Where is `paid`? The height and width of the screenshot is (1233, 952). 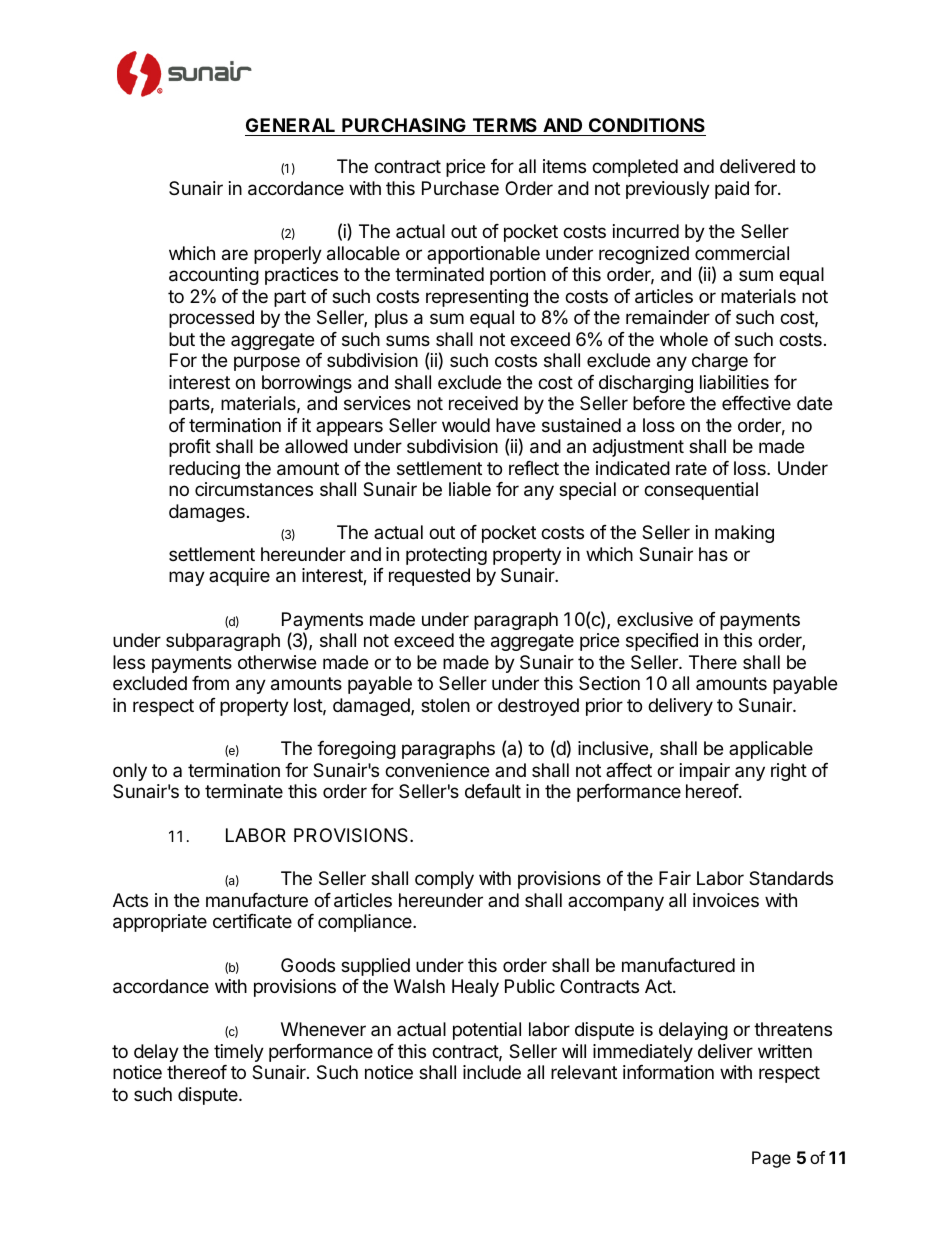
paid is located at coordinates (732, 190).
